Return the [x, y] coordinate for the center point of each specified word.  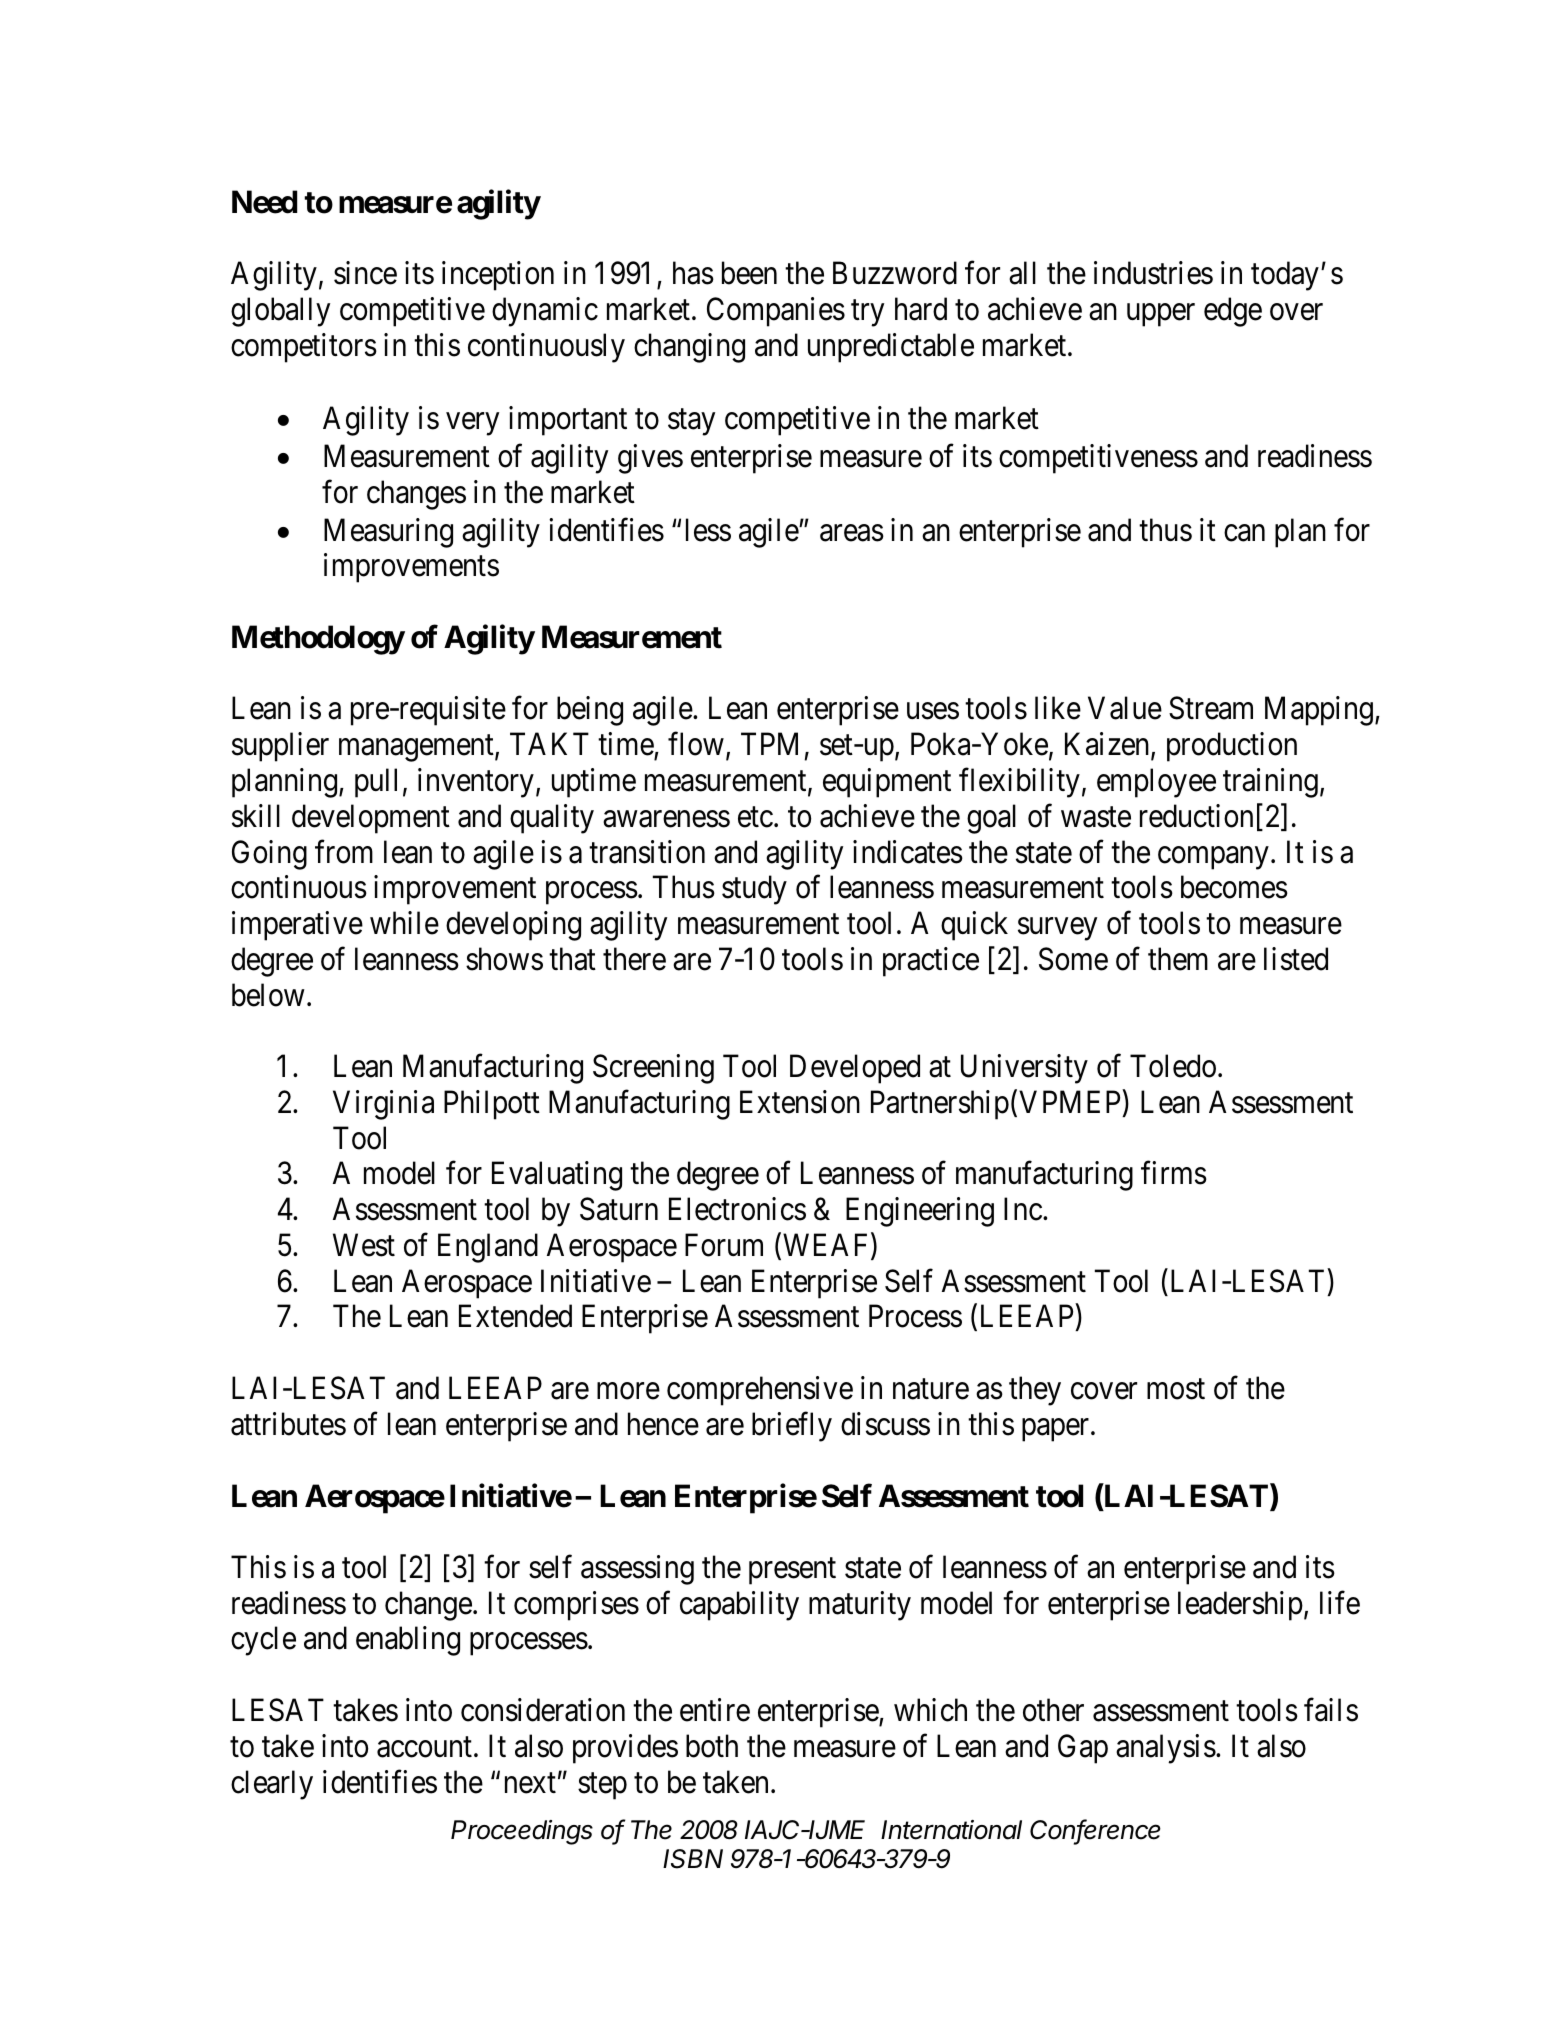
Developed [855, 1069]
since [365, 273]
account [424, 1747]
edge [1233, 312]
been [749, 273]
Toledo [1173, 1066]
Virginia [383, 1105]
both [712, 1746]
